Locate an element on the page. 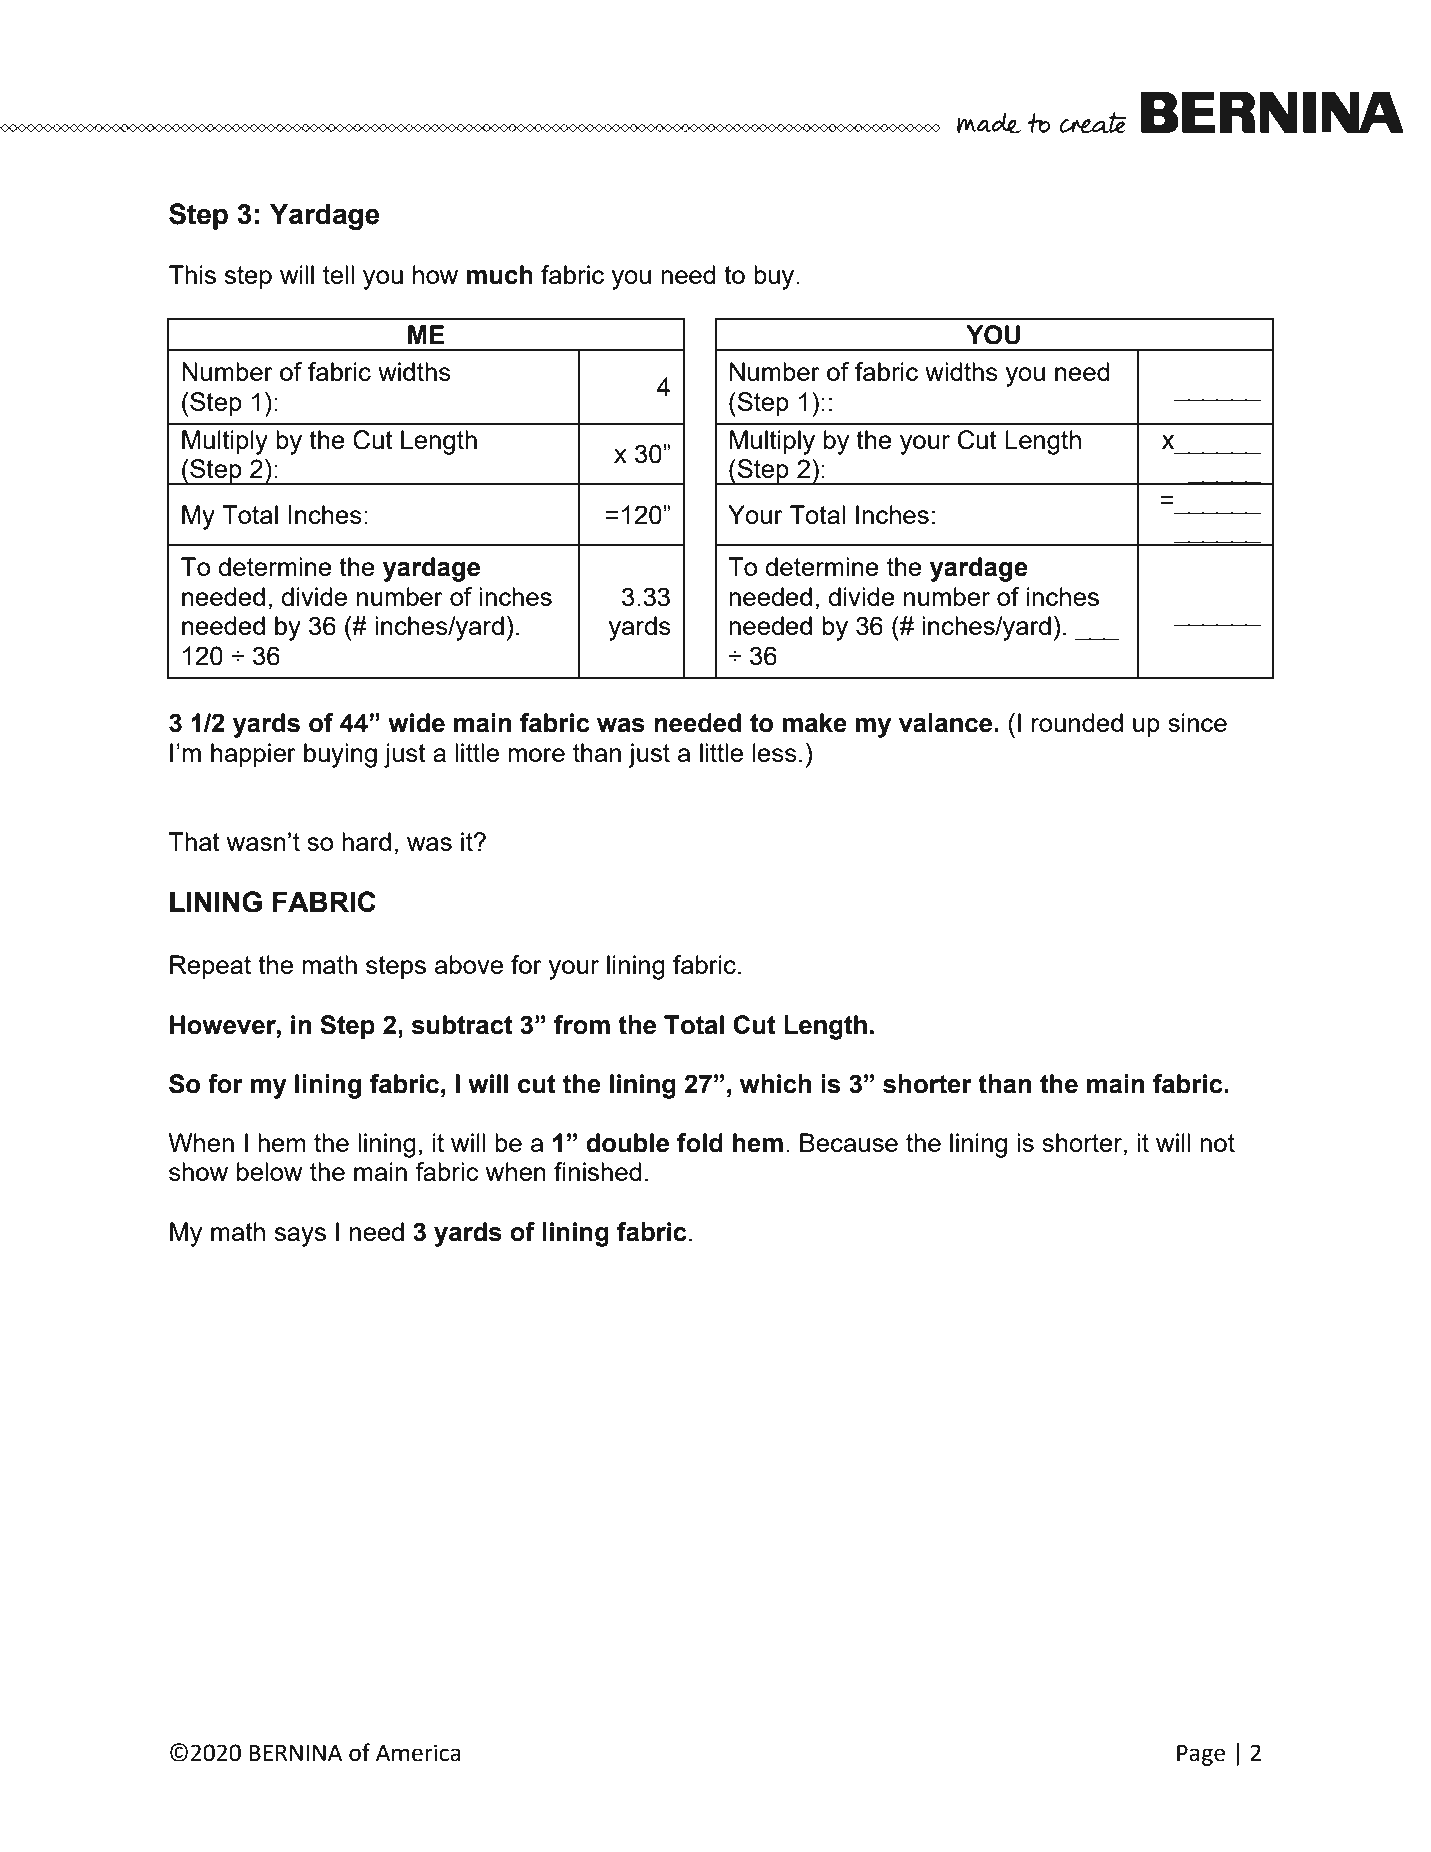 This page has height=1852, width=1431. Repeat is located at coordinates (210, 967).
